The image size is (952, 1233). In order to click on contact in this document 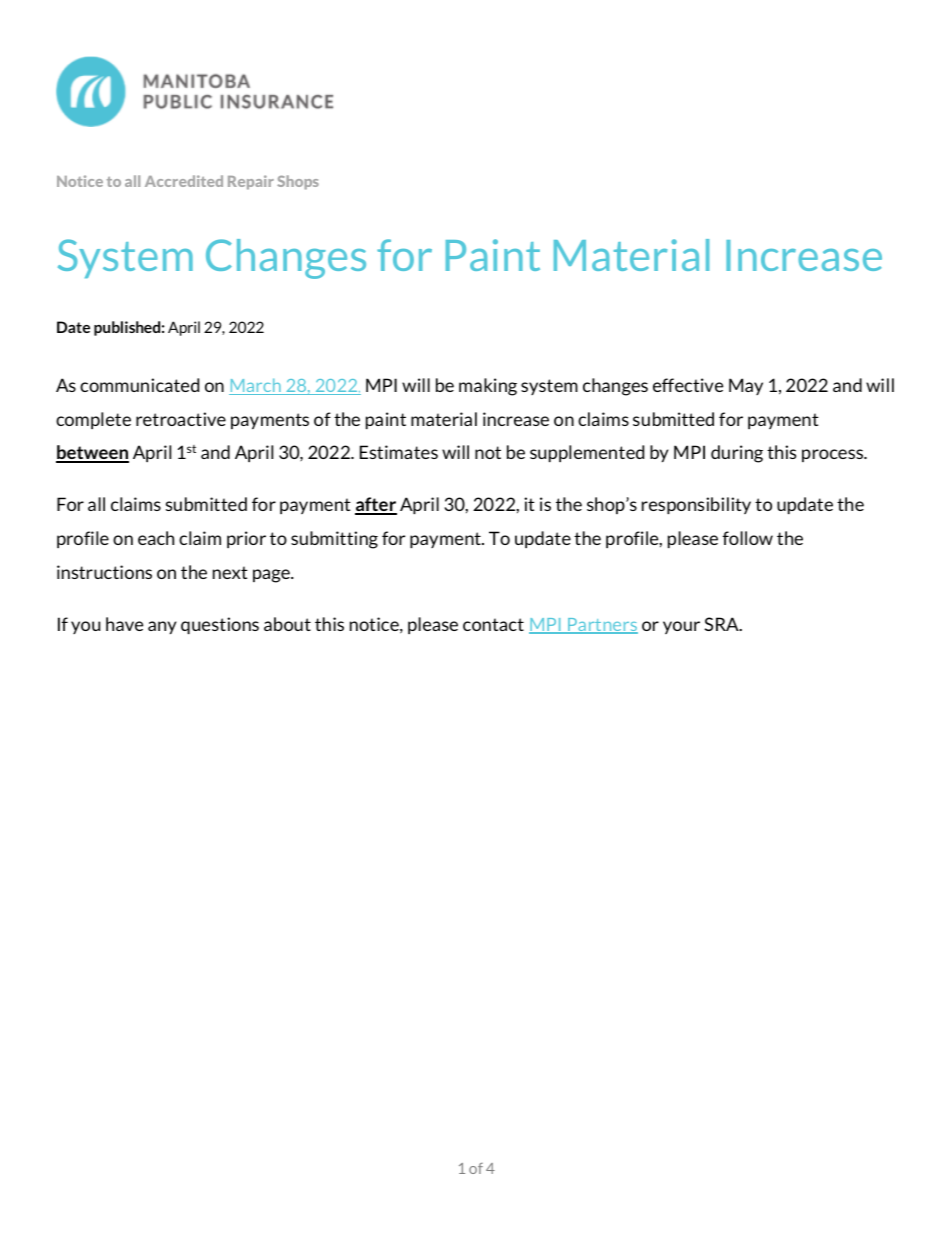, I will do `click(493, 624)`.
